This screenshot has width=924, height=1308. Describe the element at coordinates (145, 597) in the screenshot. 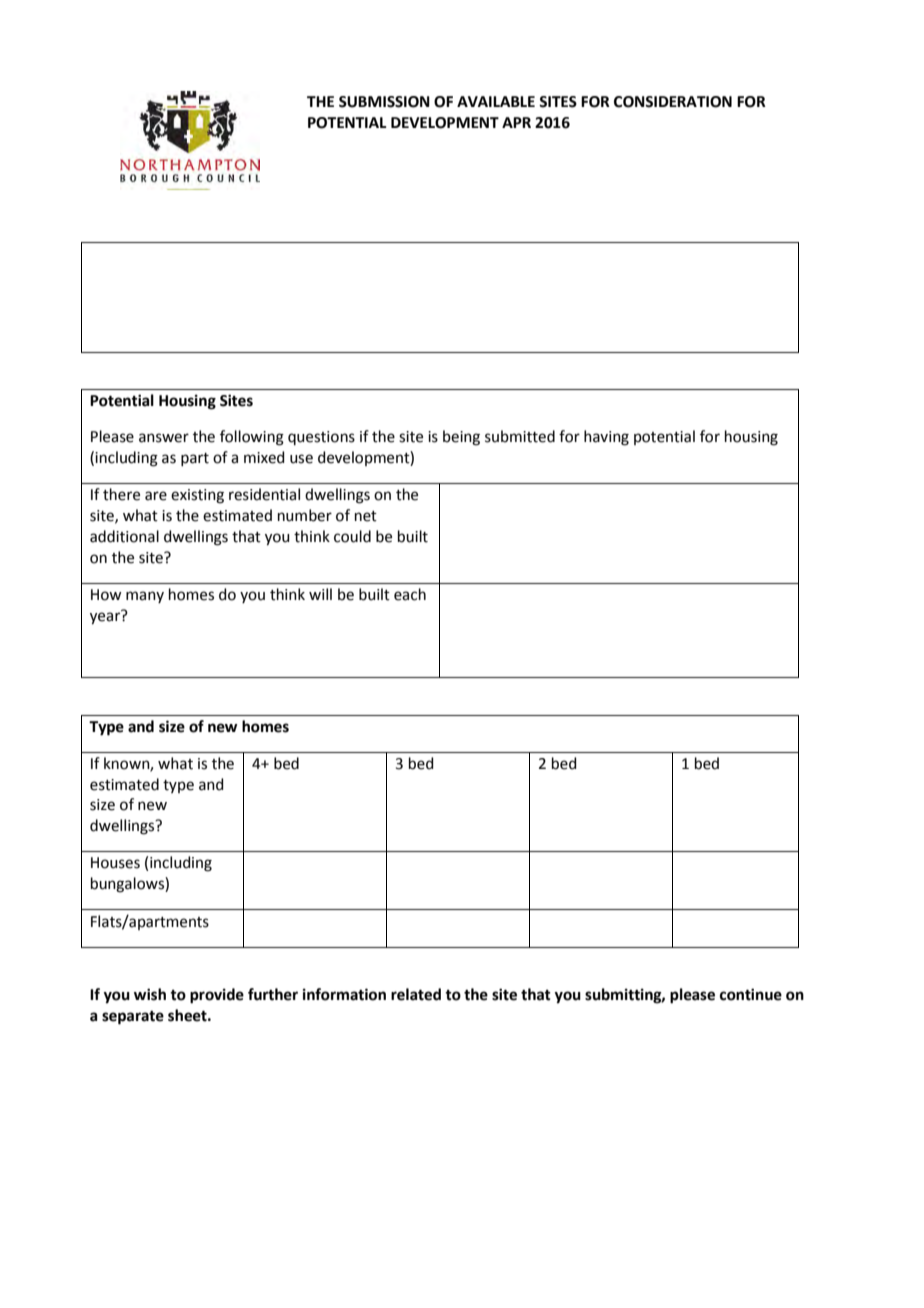

I see `many` at that location.
